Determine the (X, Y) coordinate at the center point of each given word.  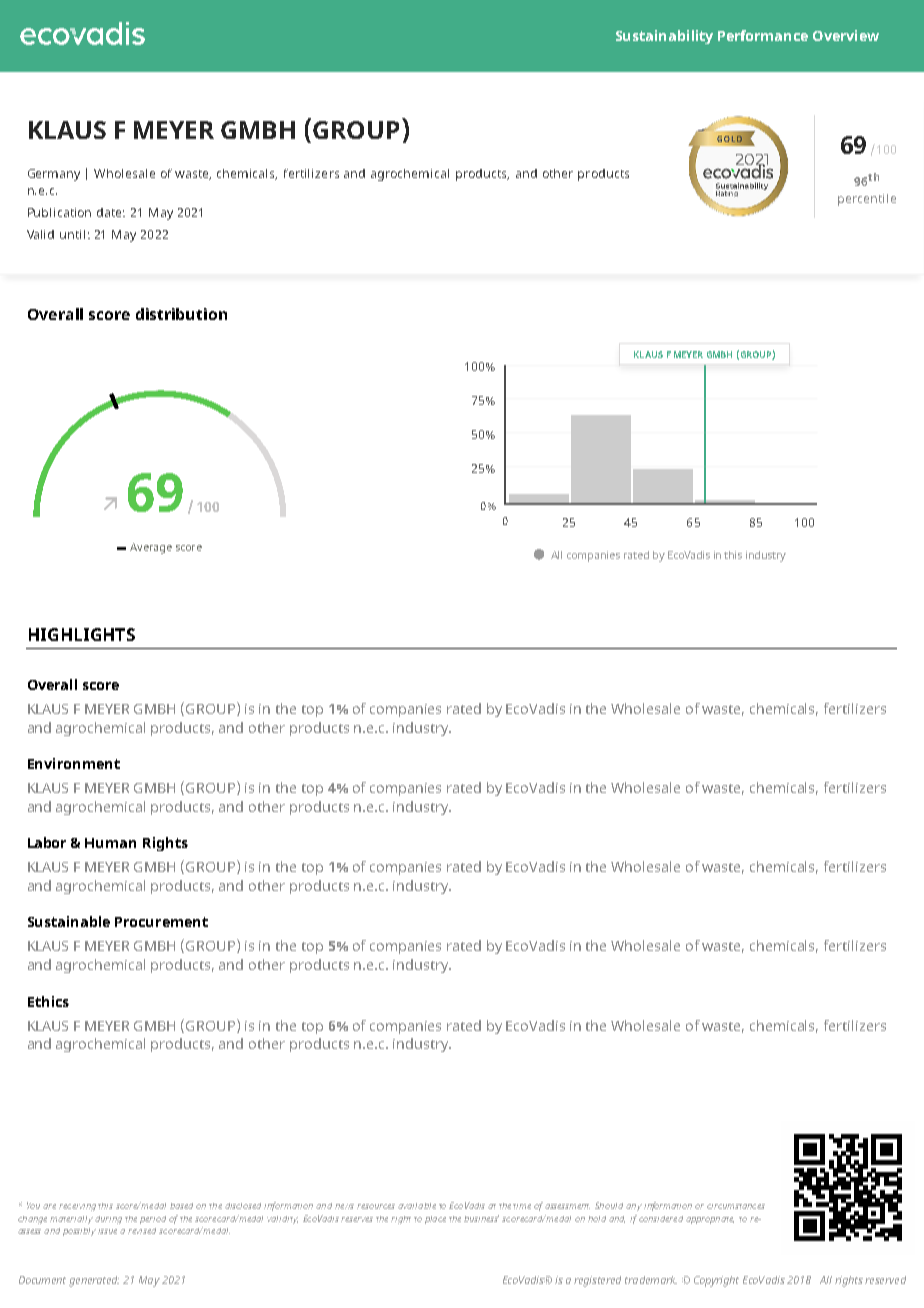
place (435, 1220)
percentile (867, 200)
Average (151, 548)
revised (142, 1231)
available (417, 1206)
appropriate (710, 1220)
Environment (74, 763)
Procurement (161, 922)
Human (110, 843)
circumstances (736, 1206)
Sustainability (664, 37)
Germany (54, 175)
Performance (763, 35)
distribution (181, 314)
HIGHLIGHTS (82, 634)
